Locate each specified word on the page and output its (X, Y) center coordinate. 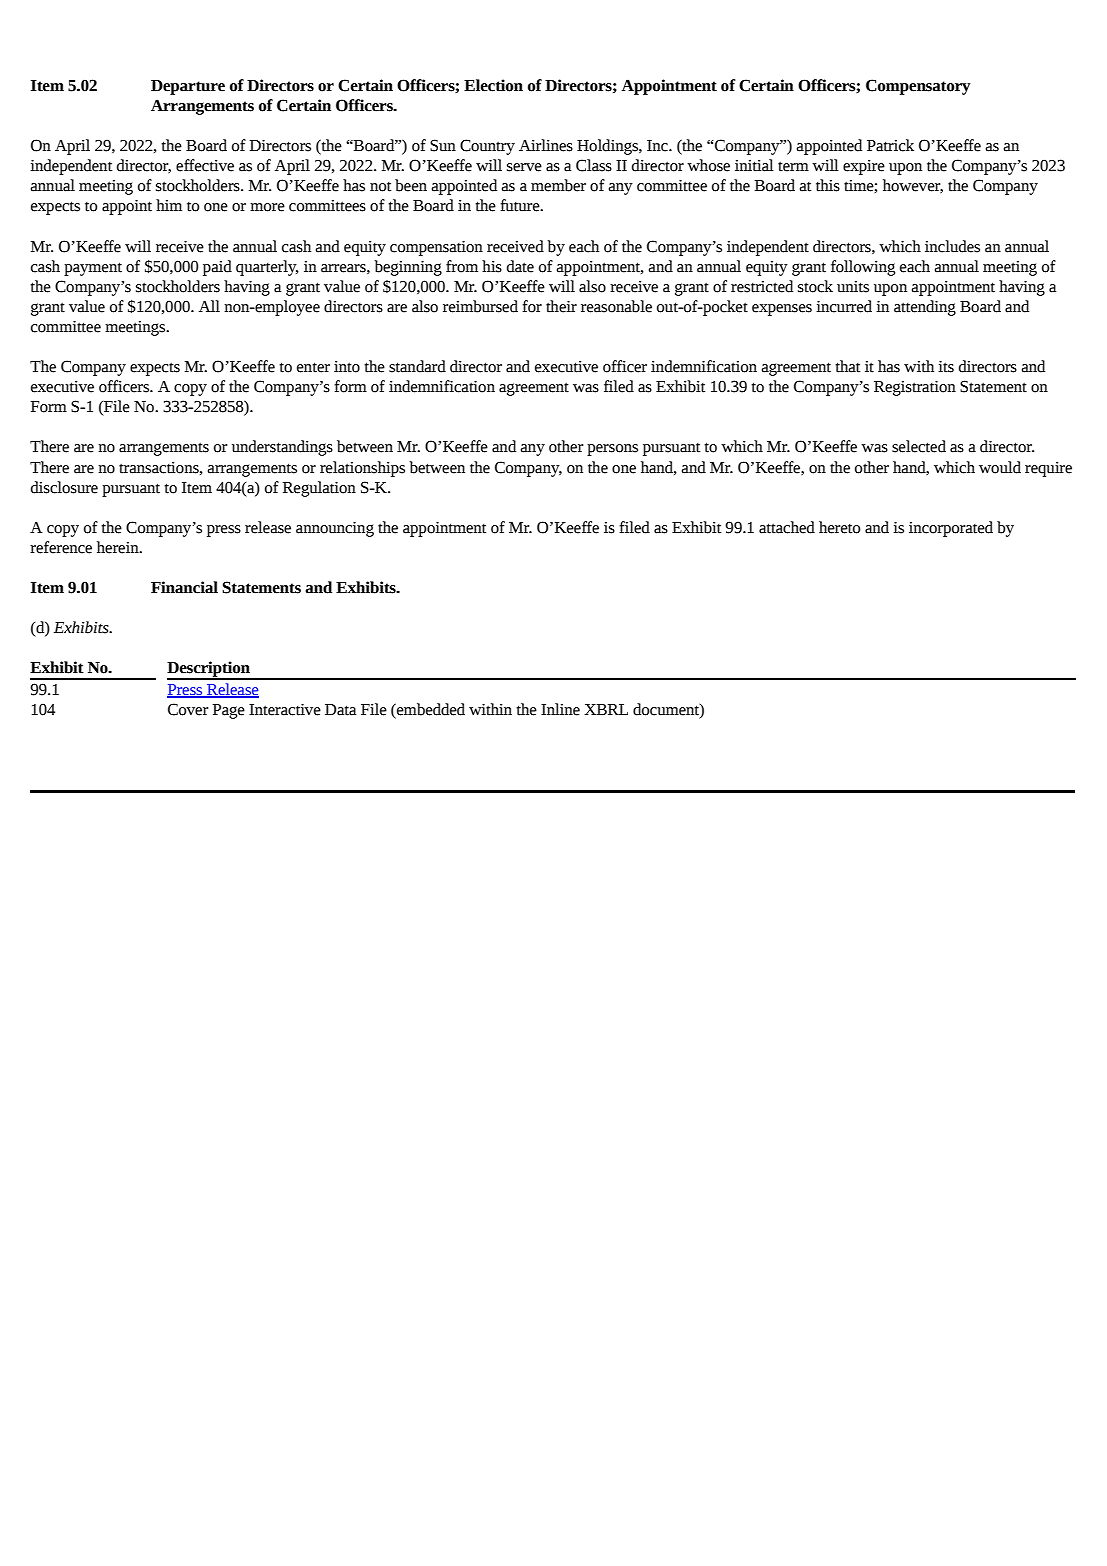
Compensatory (918, 87)
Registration (915, 388)
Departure (188, 87)
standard (417, 366)
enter (313, 367)
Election (493, 85)
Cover (188, 709)
